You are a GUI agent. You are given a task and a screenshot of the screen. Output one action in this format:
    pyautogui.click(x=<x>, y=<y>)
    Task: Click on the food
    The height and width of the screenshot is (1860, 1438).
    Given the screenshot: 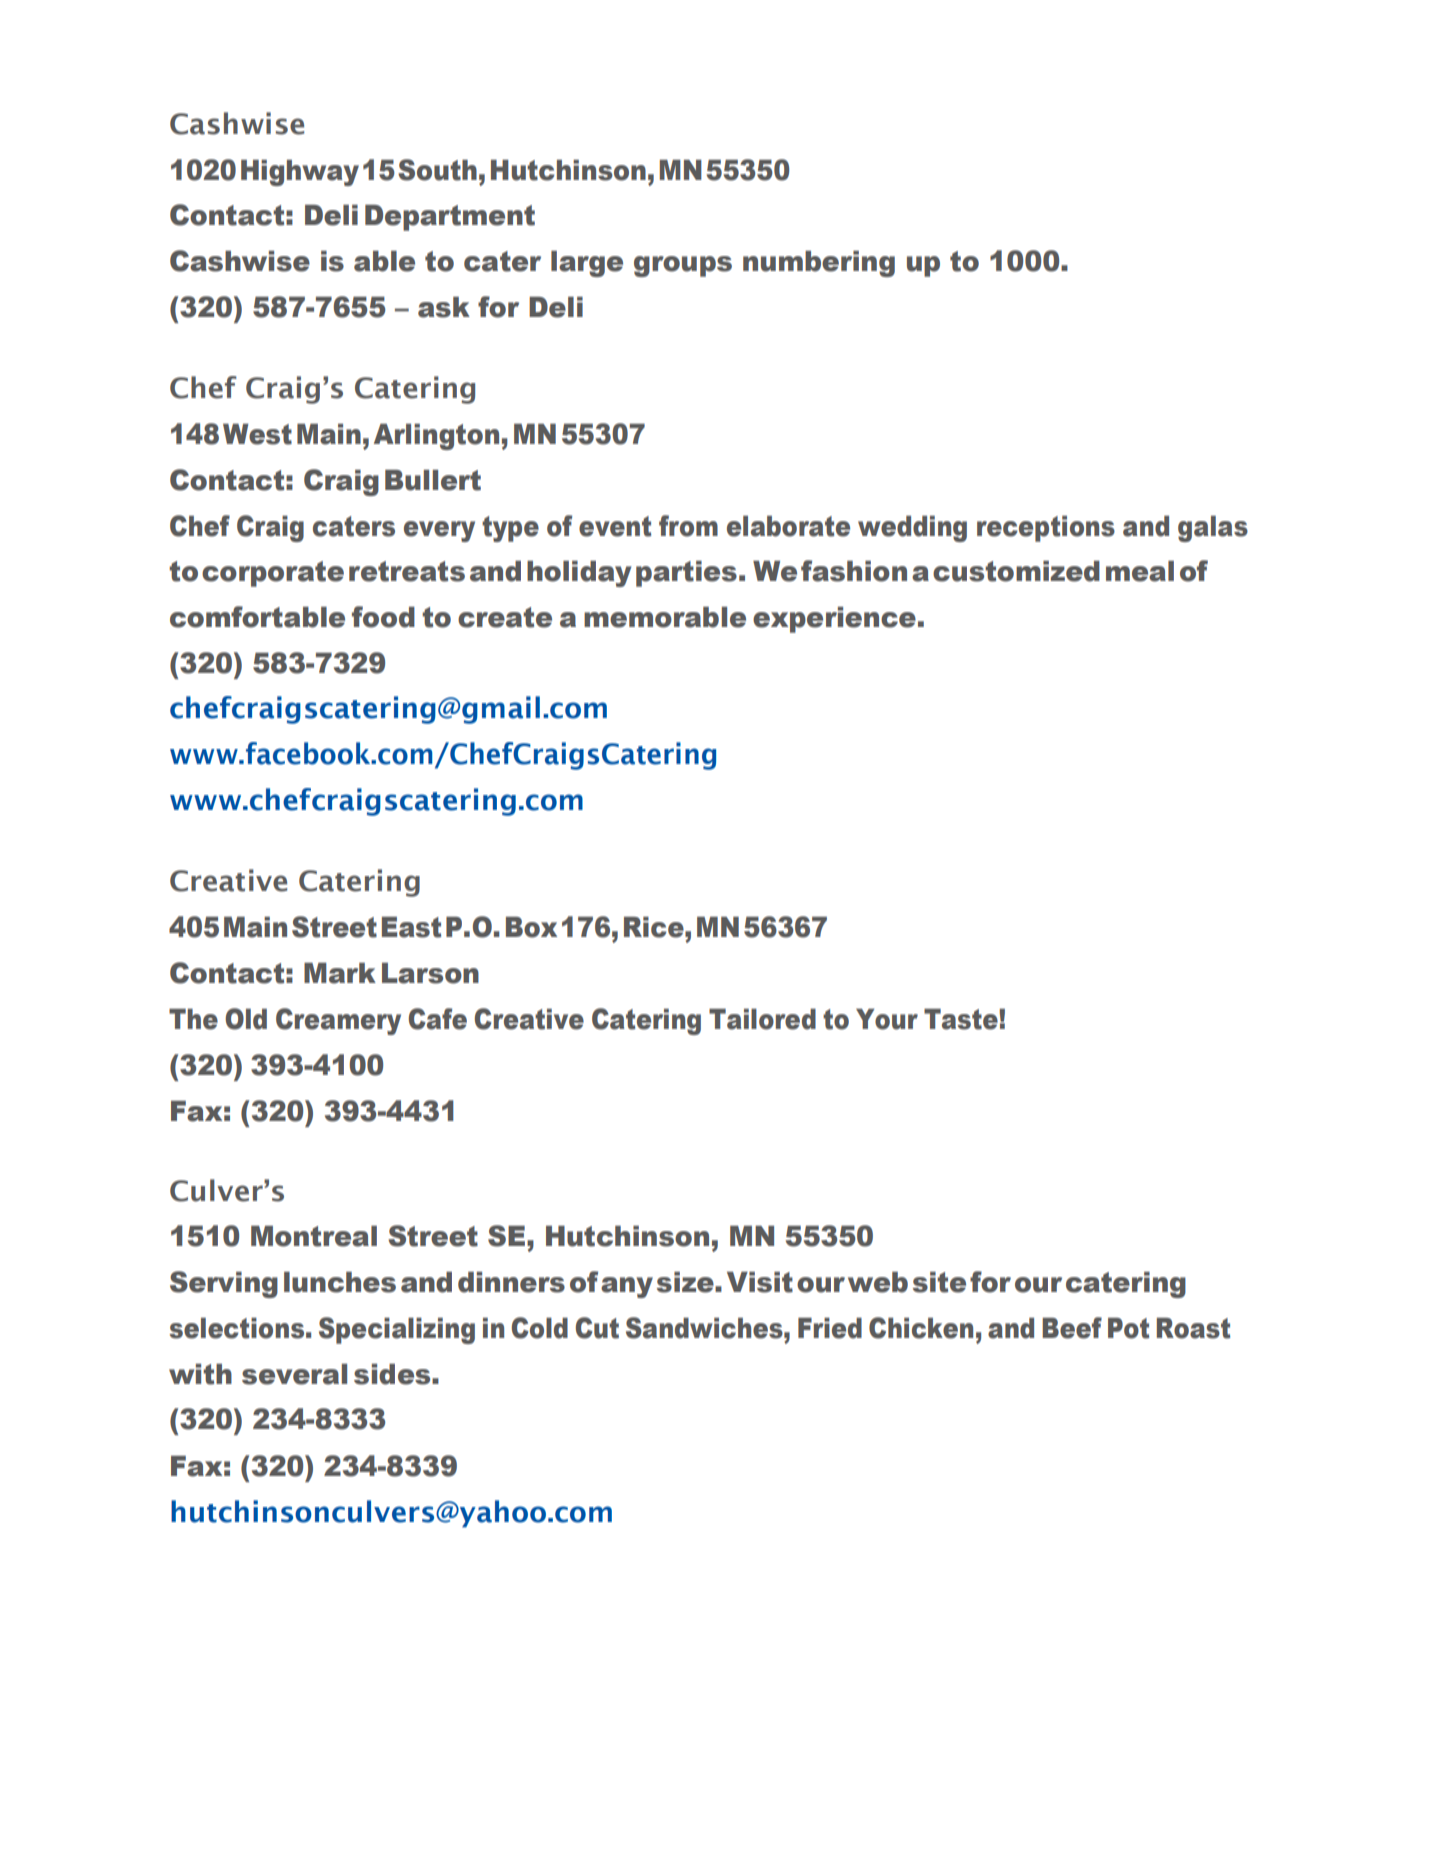 What is the action you would take?
    pyautogui.click(x=383, y=617)
